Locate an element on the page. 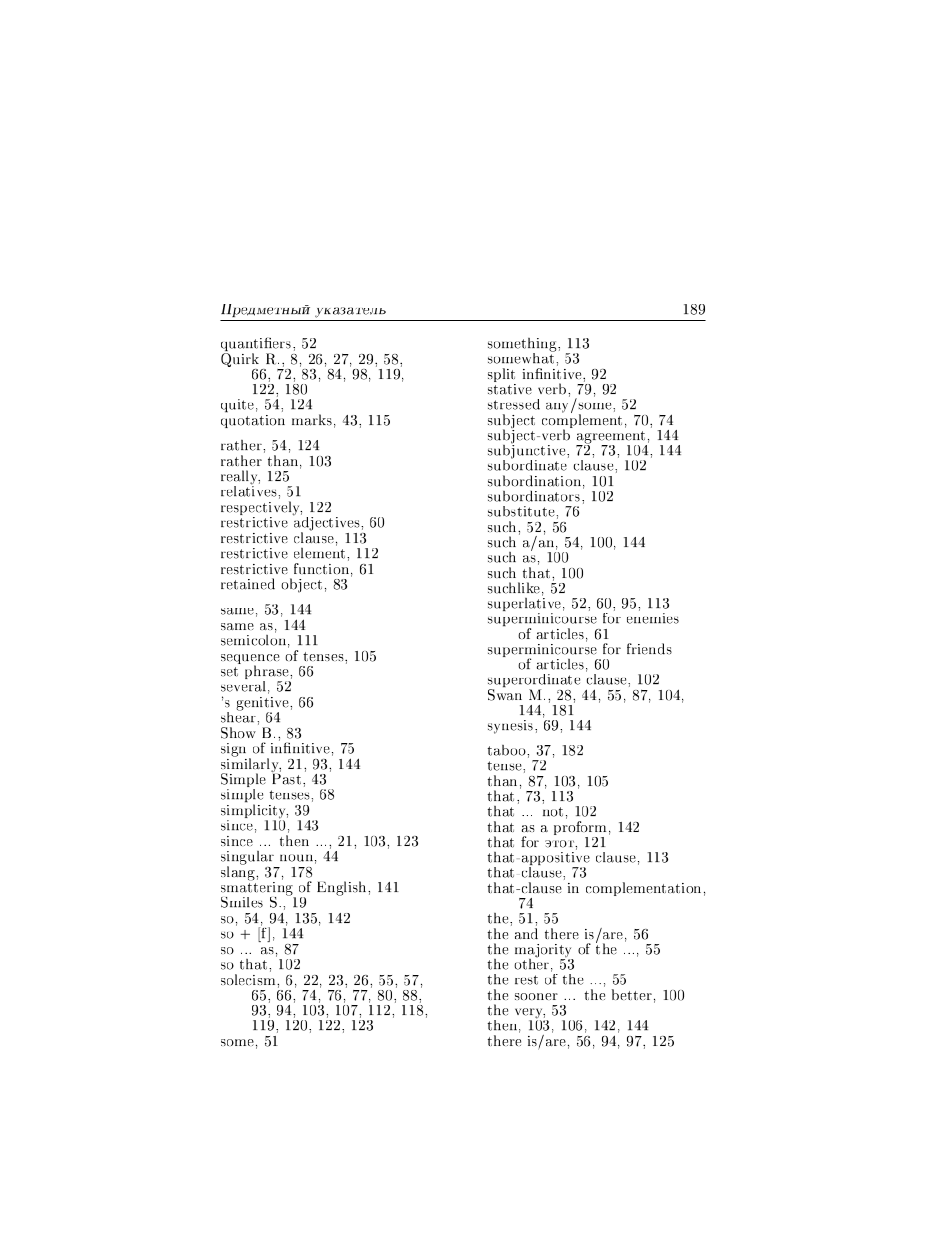  phrase is located at coordinates (268, 673).
